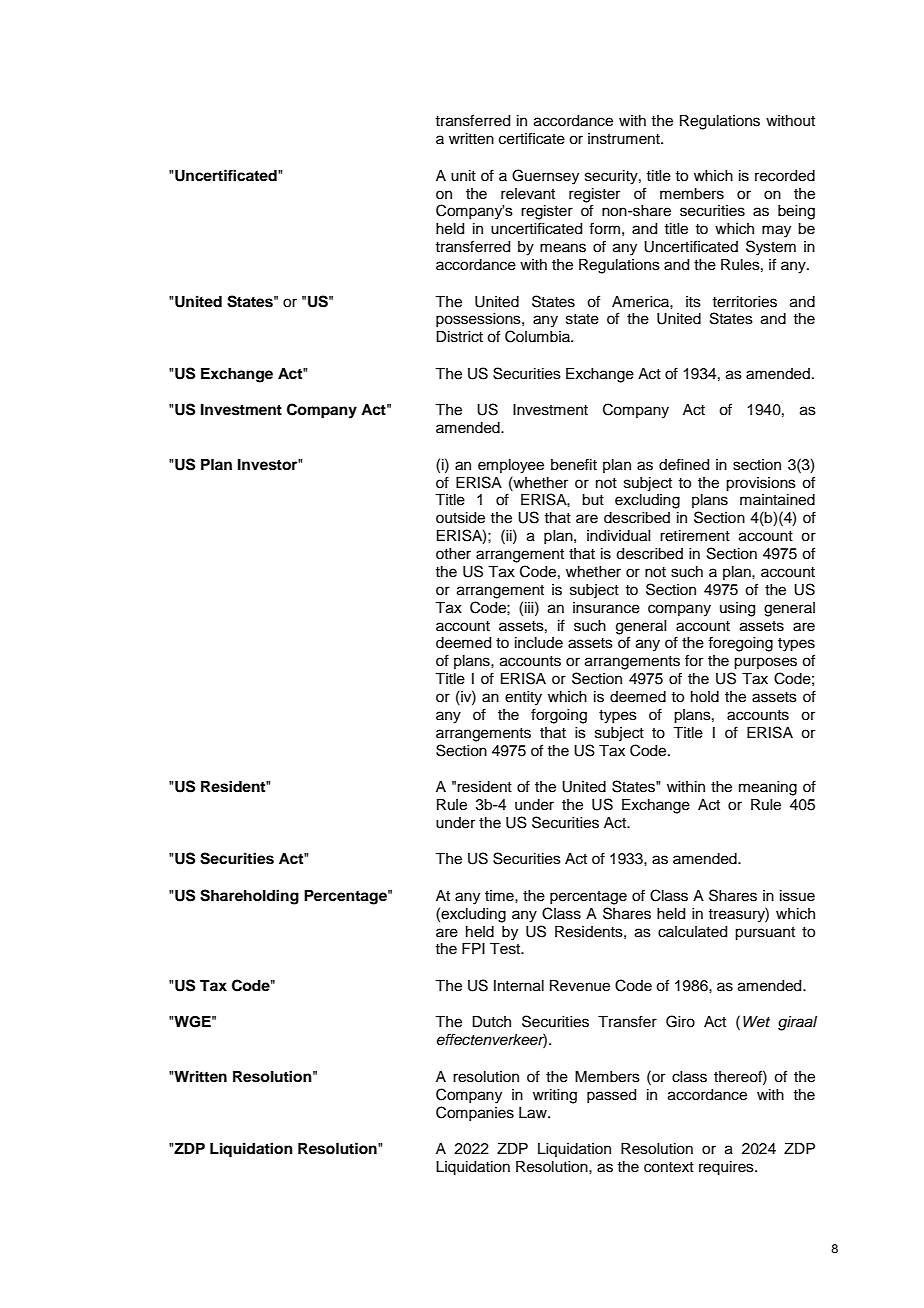 This screenshot has width=924, height=1308. Describe the element at coordinates (511, 466) in the screenshot. I see `employee` at that location.
